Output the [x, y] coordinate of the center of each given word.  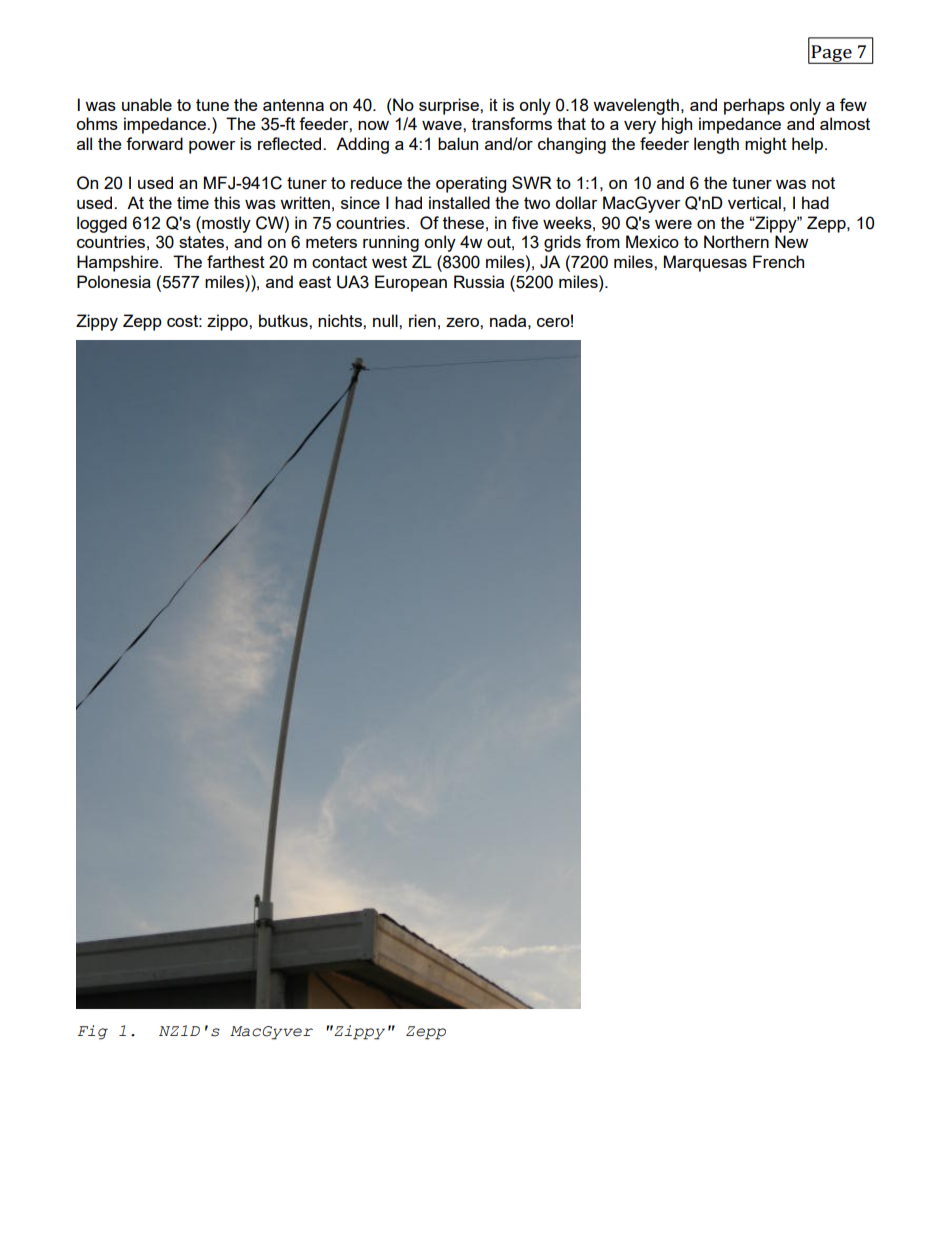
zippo [228, 322]
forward [154, 143]
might [766, 145]
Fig [93, 1032]
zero [463, 322]
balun [458, 143]
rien [422, 320]
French [778, 261]
